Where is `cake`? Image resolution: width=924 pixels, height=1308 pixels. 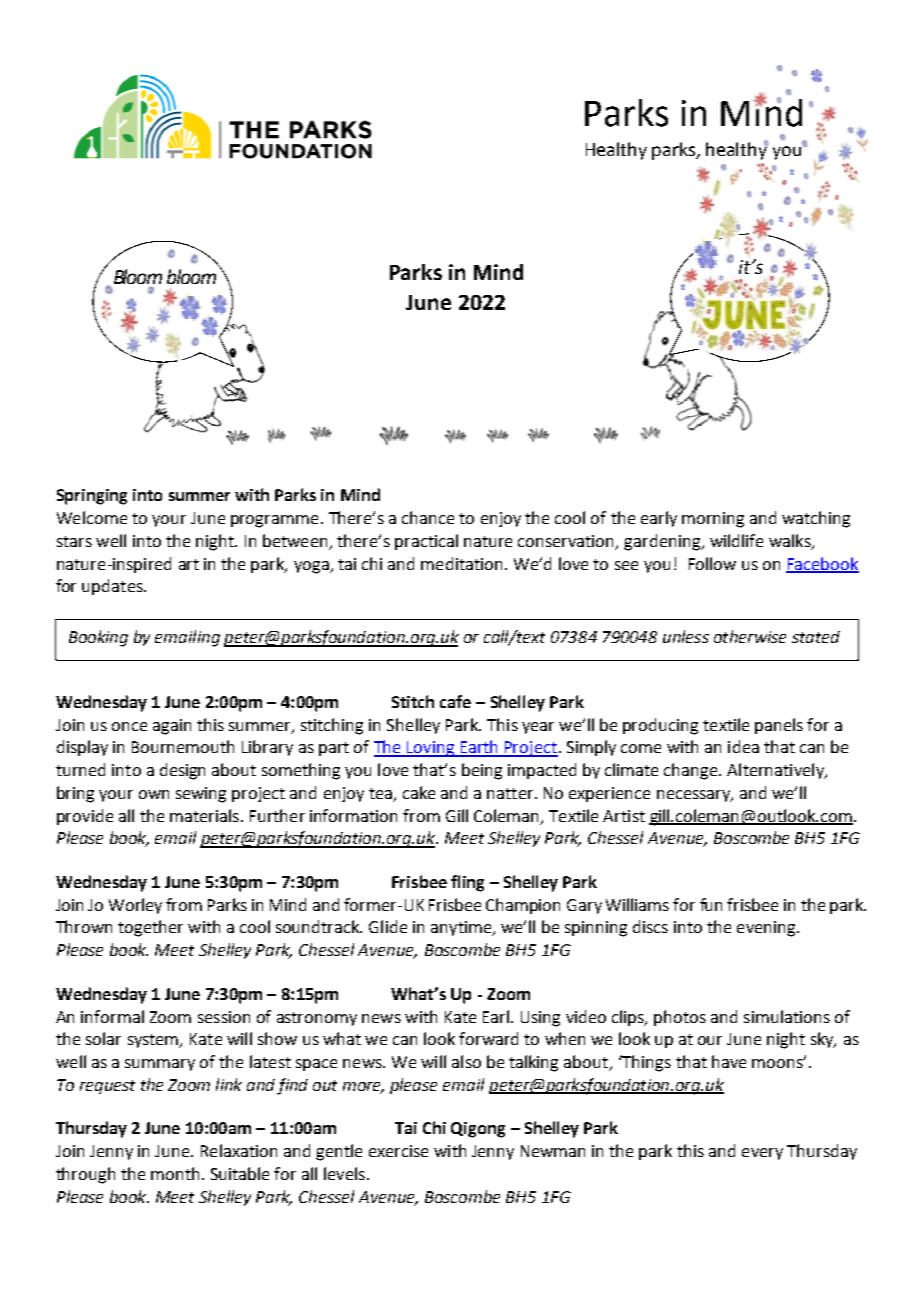
cake is located at coordinates (419, 792).
